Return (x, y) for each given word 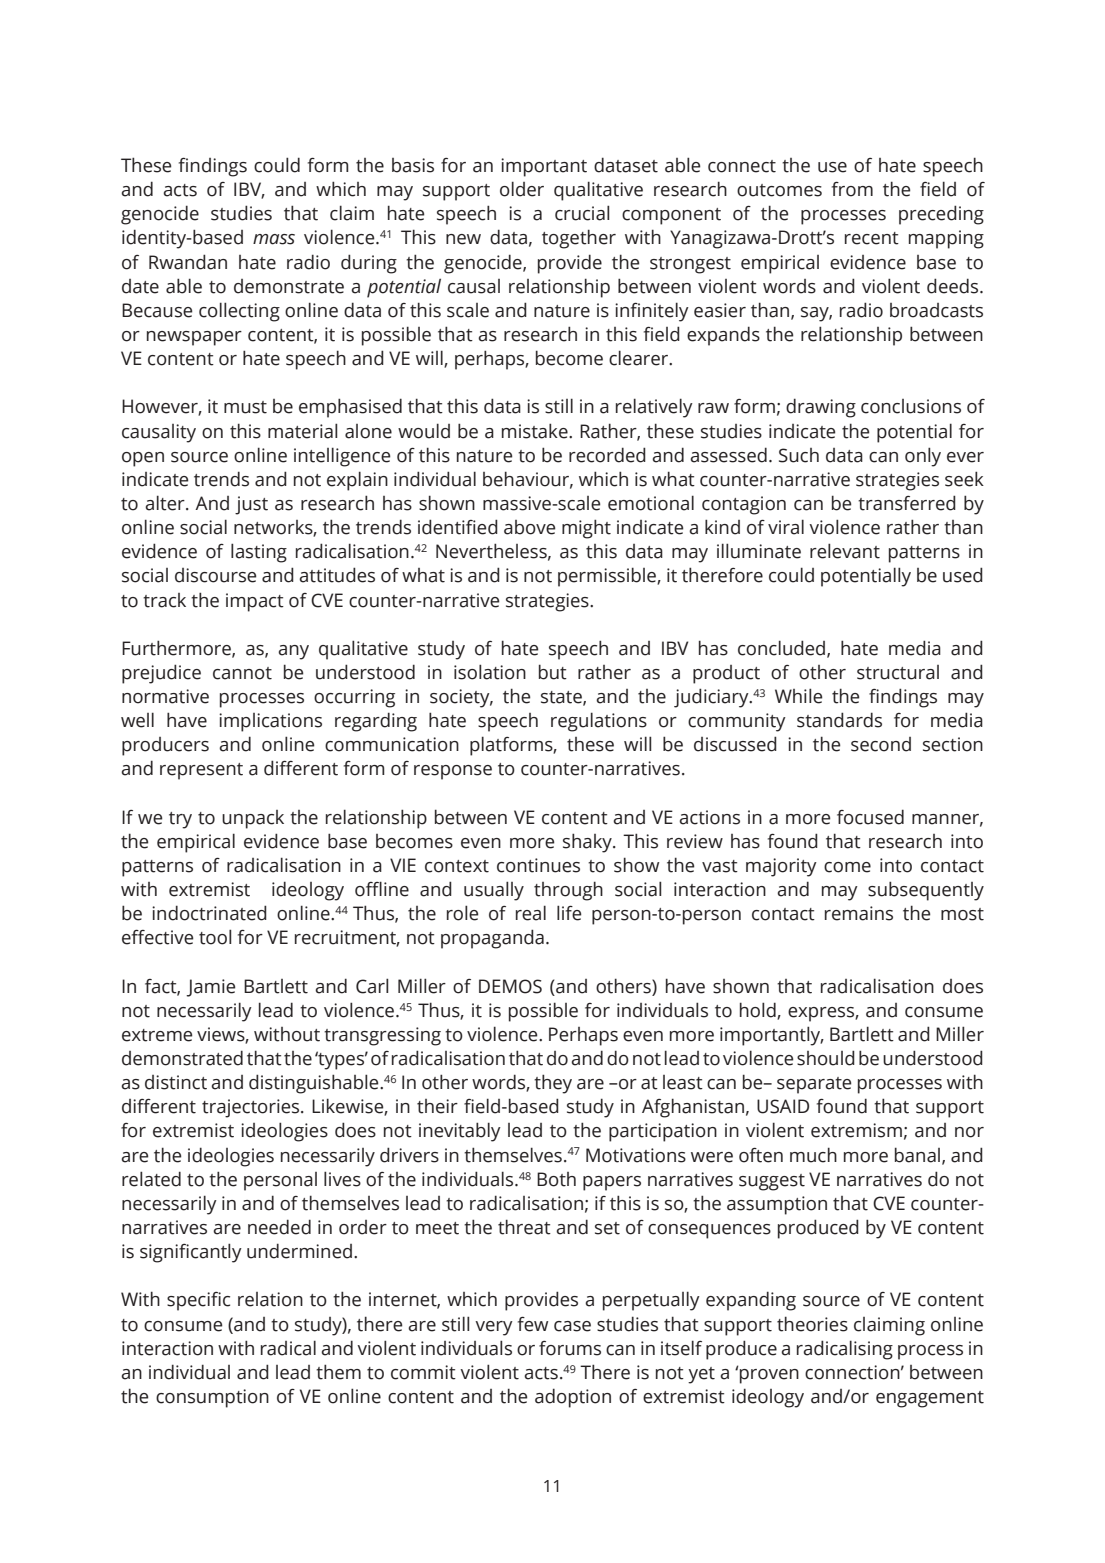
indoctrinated (209, 913)
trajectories (252, 1108)
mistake (536, 431)
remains (859, 913)
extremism (856, 1130)
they (553, 1084)
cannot (242, 673)
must (245, 407)
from (852, 189)
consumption (212, 1398)
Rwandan (188, 262)
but (553, 672)
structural (898, 672)
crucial (582, 213)
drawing (821, 408)
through (568, 891)
